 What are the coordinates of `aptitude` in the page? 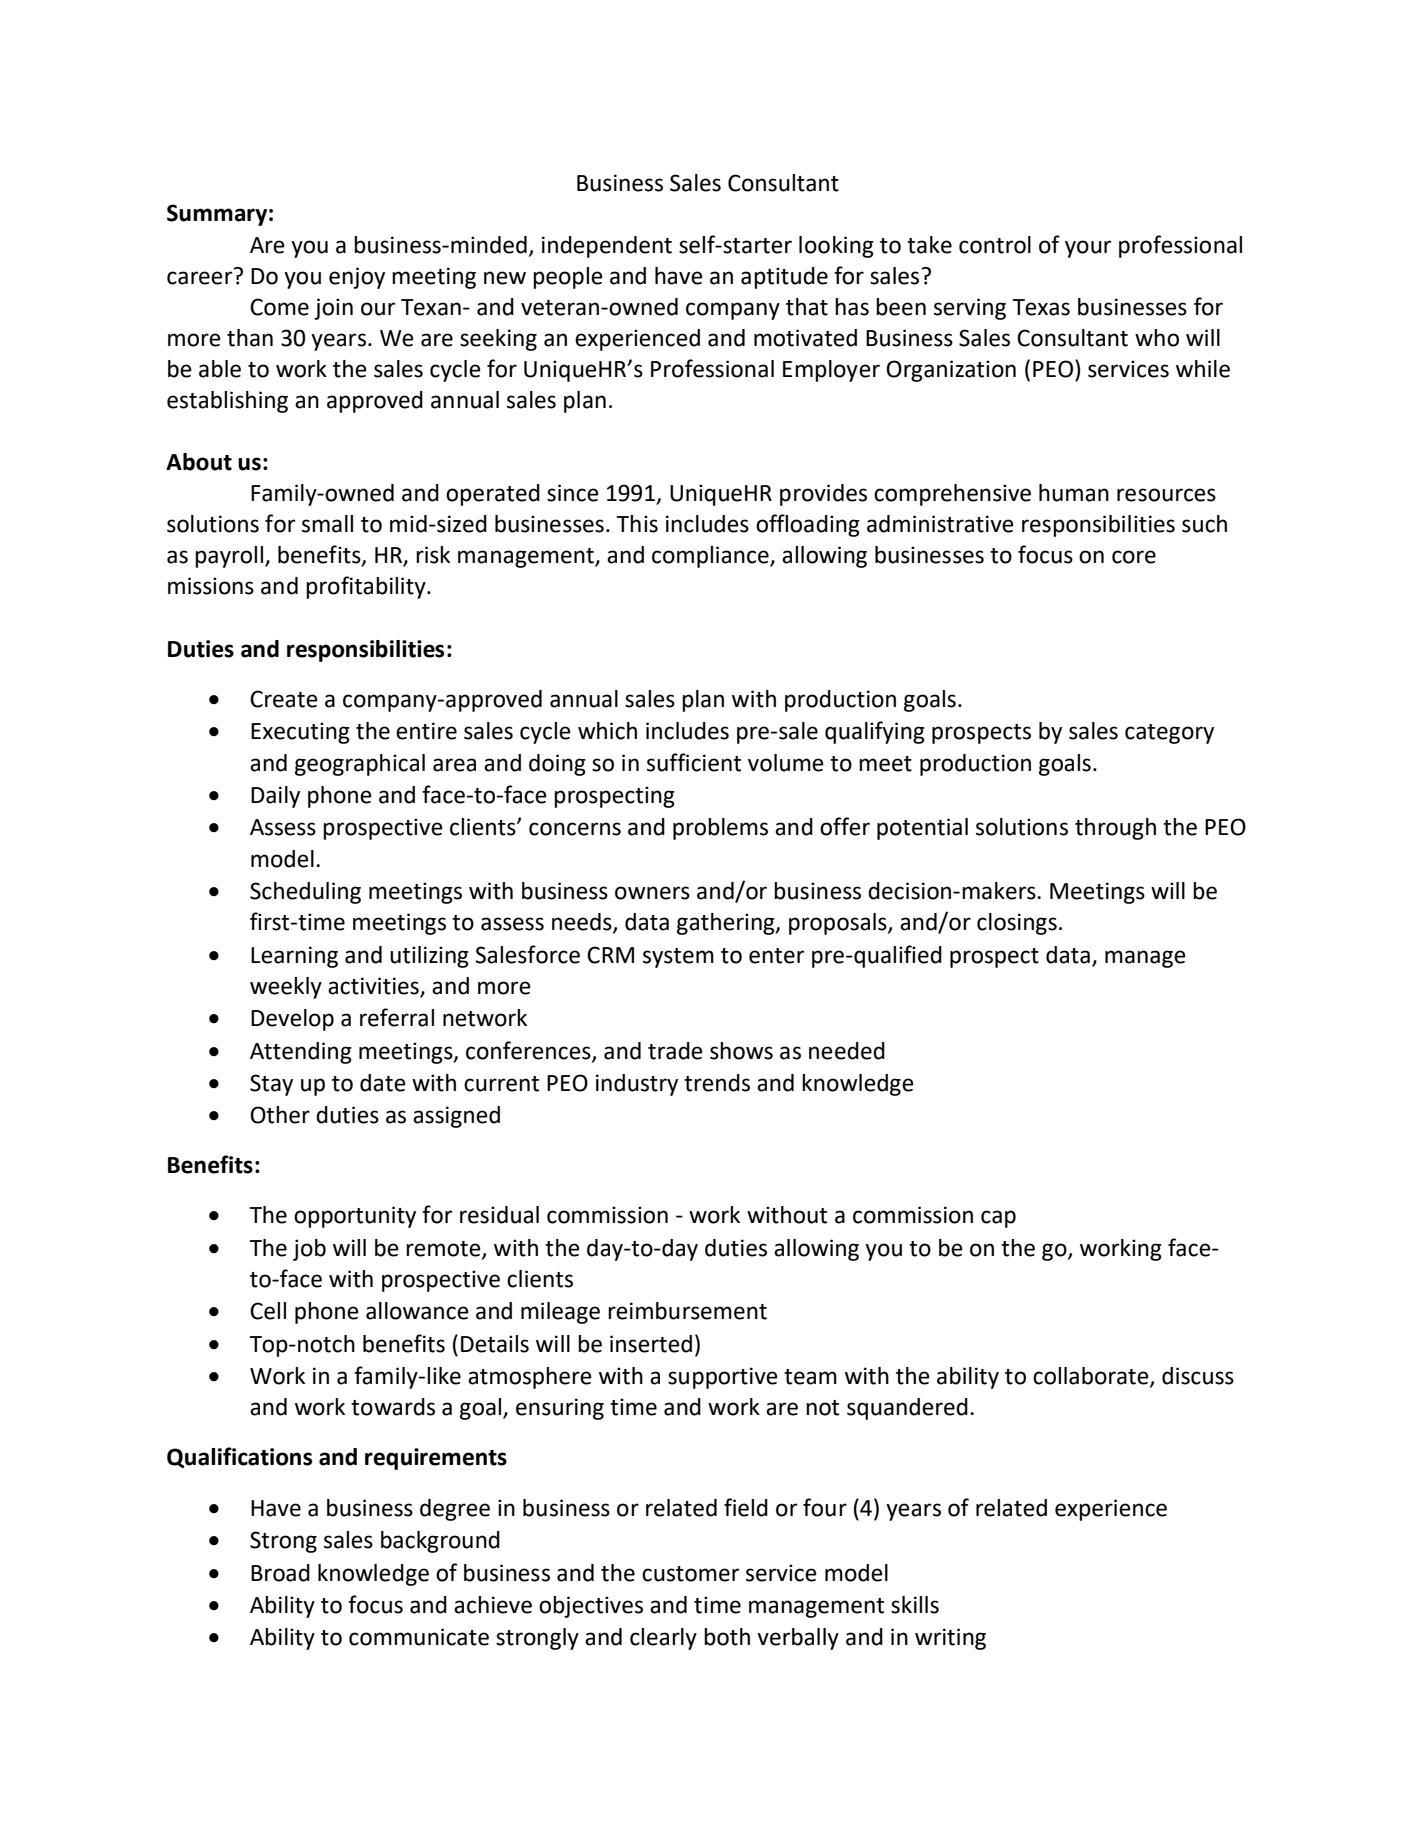 It's located at (784, 278).
